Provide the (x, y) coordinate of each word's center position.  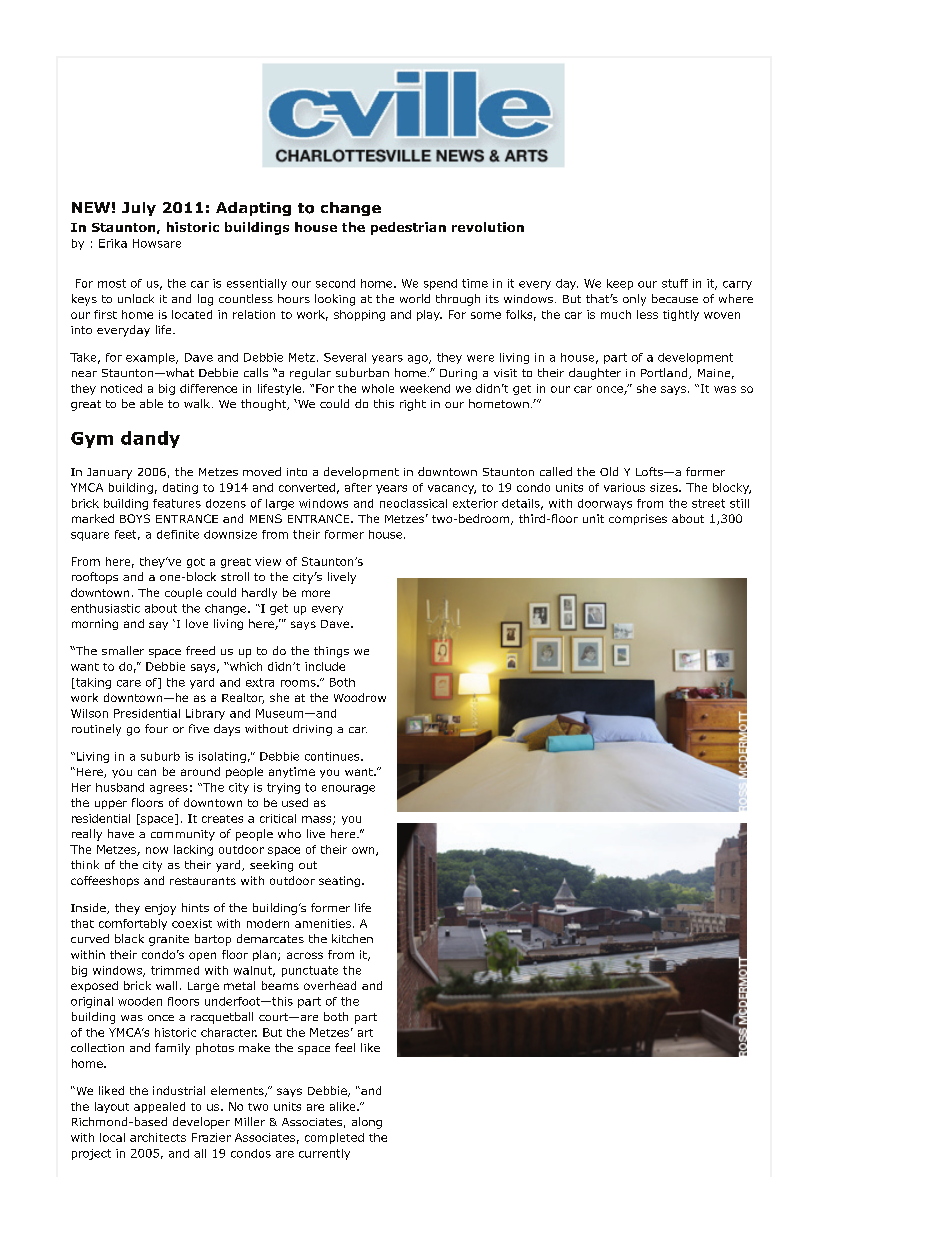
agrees (169, 789)
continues (333, 756)
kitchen (352, 938)
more (316, 593)
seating (339, 881)
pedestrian (408, 228)
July (139, 209)
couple (183, 593)
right (413, 405)
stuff (675, 283)
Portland (665, 373)
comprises (638, 519)
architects (158, 1137)
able (151, 403)
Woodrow (360, 697)
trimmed (175, 970)
